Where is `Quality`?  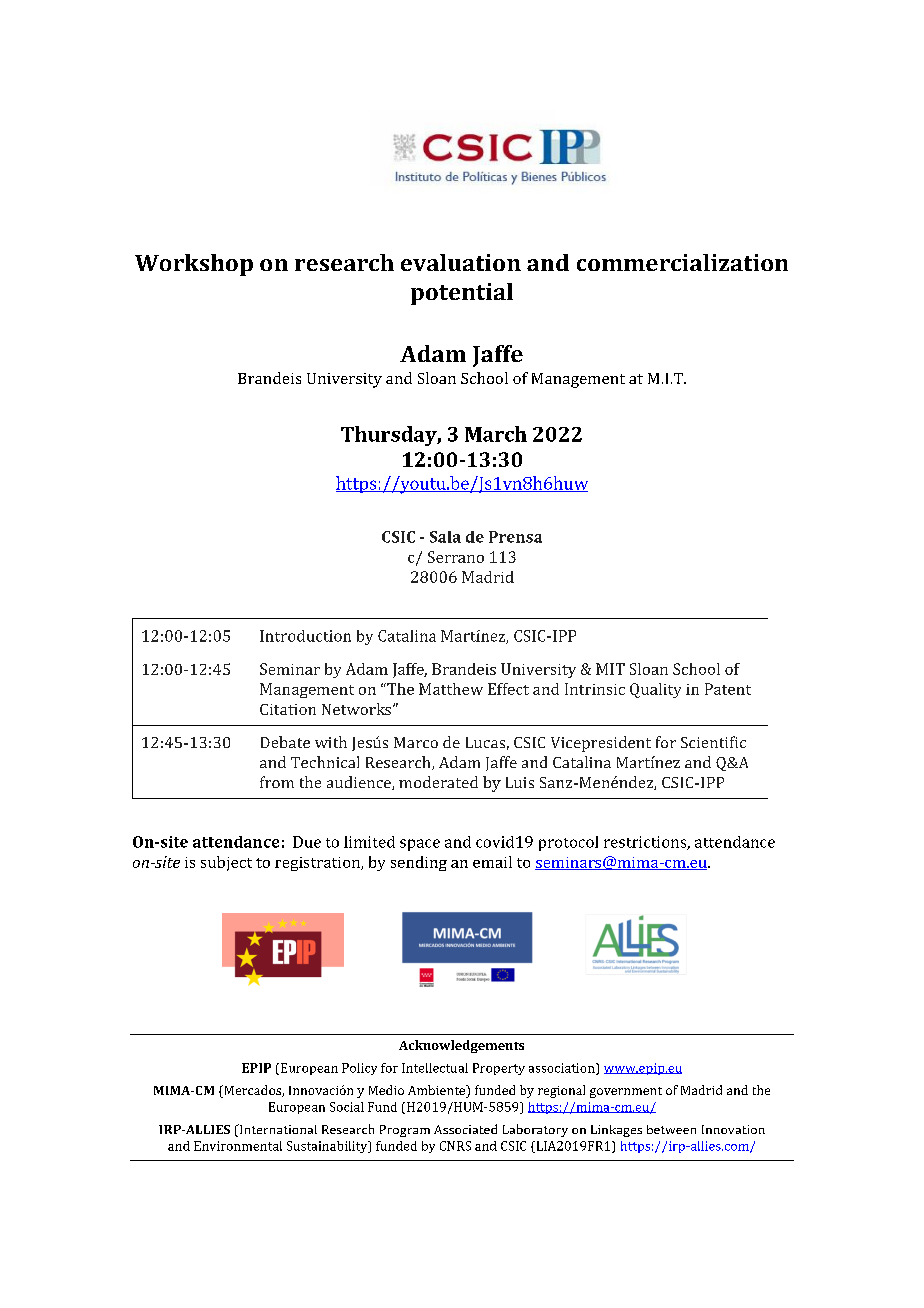
Quality is located at coordinates (655, 690).
